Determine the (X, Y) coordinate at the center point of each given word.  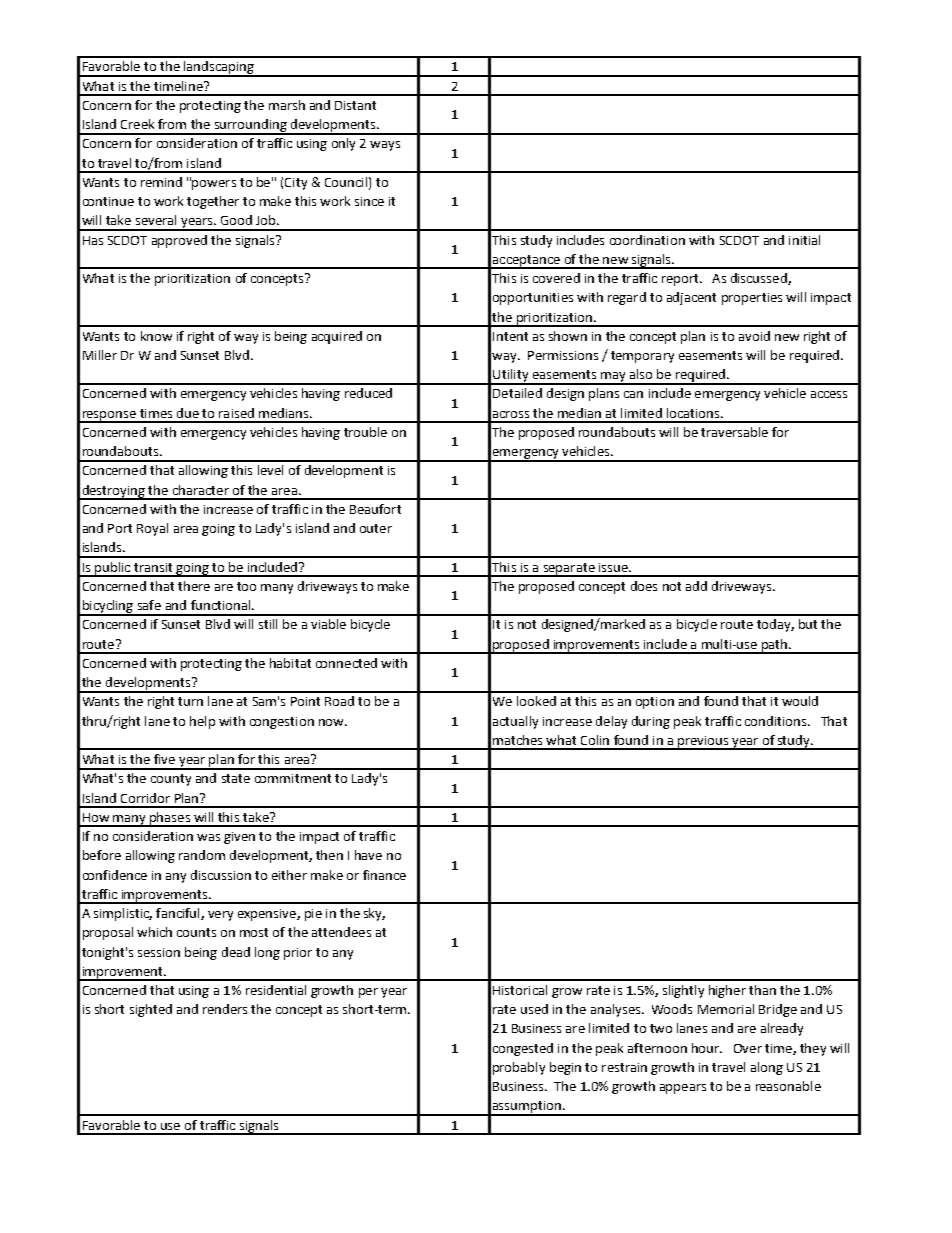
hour (706, 1048)
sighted (151, 1010)
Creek (137, 124)
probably (519, 1068)
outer (376, 528)
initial (804, 240)
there (194, 586)
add (696, 586)
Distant (355, 105)
